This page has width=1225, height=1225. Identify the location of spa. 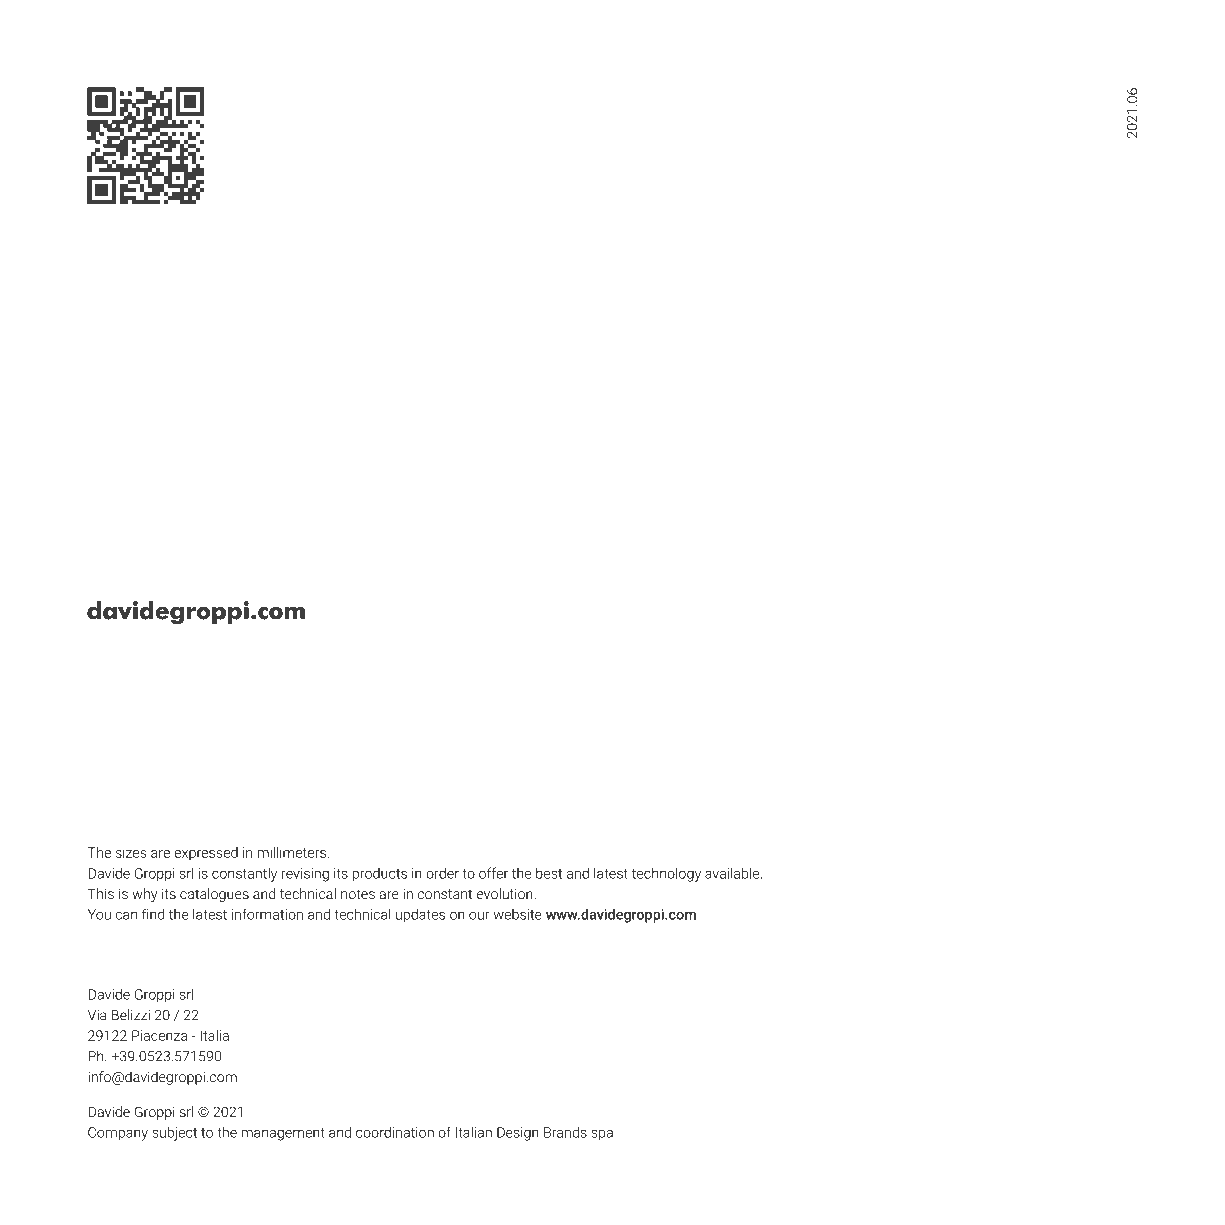
(602, 1135).
